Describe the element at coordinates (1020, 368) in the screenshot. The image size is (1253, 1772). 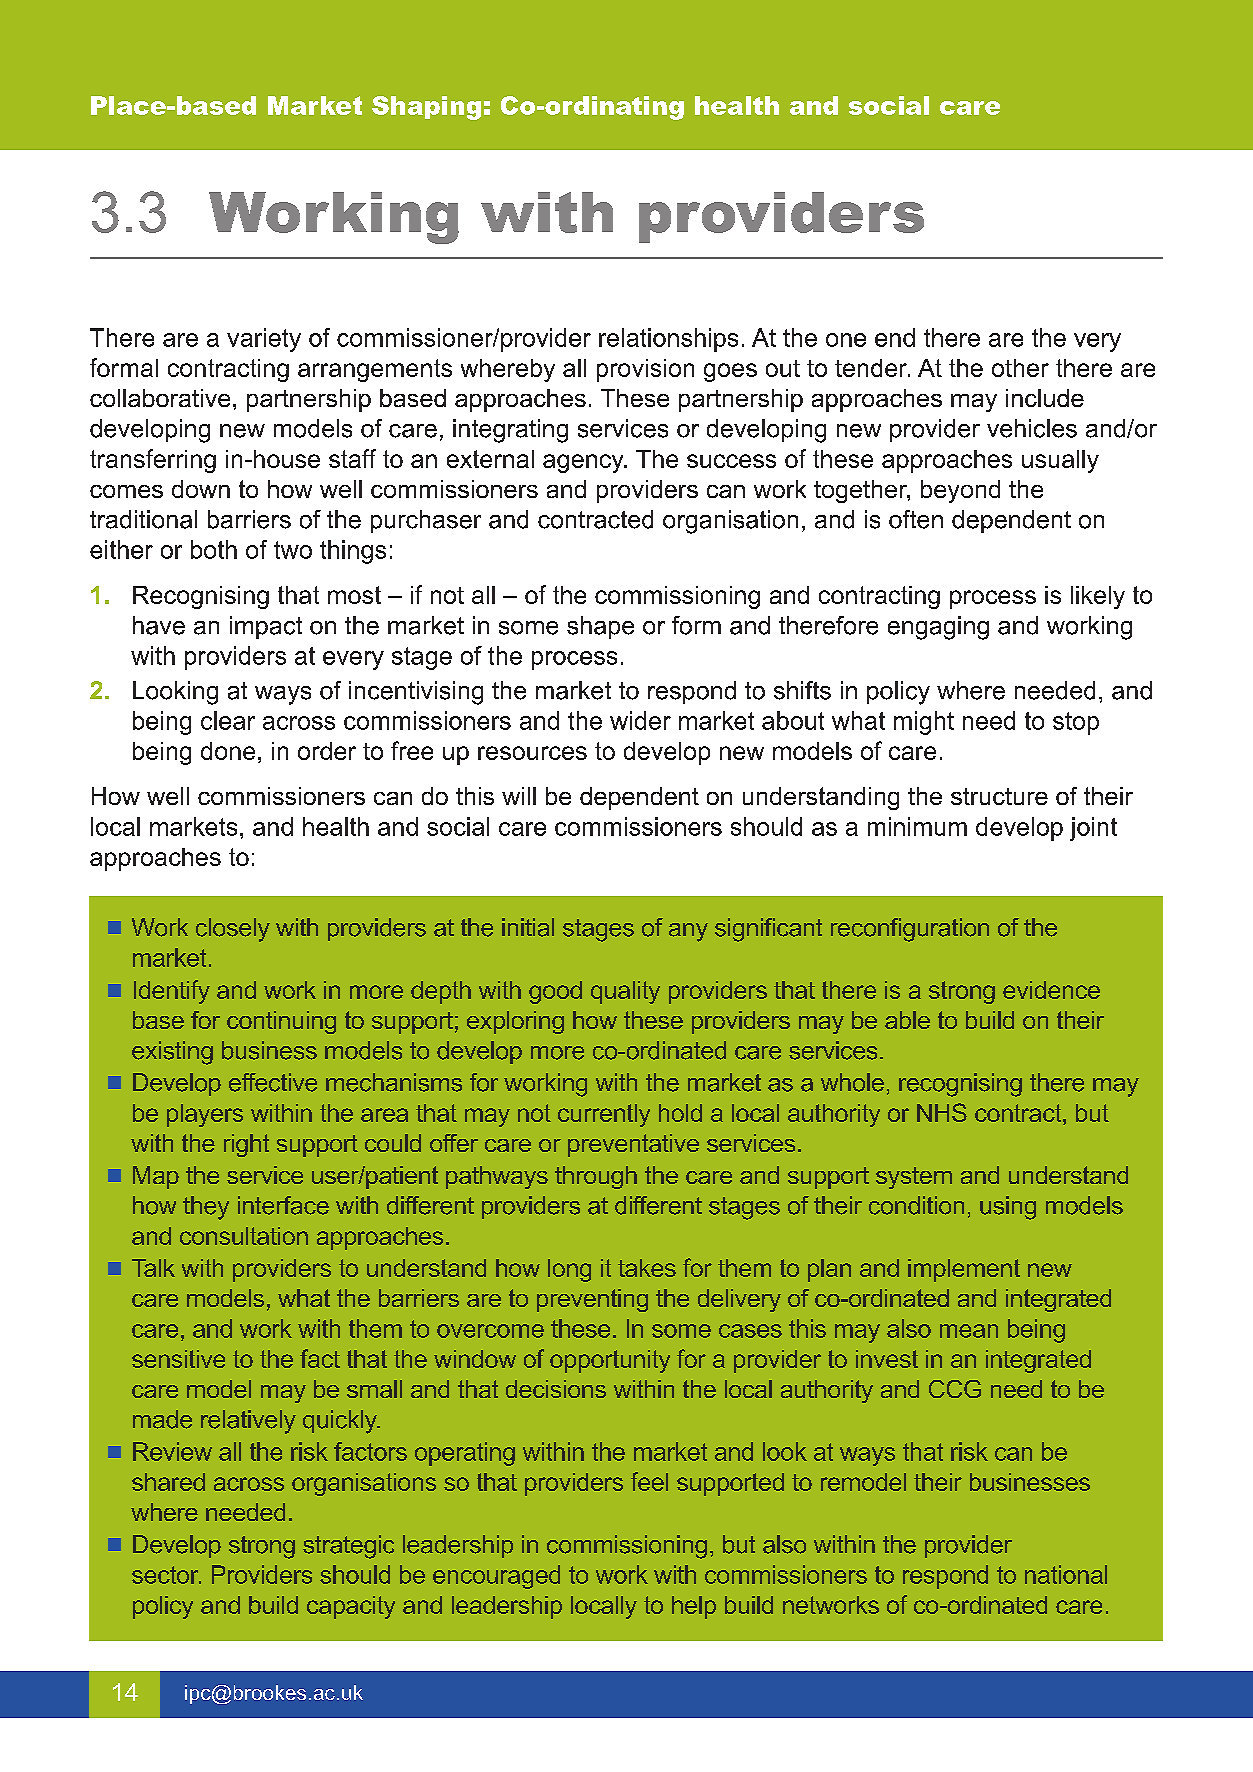
I see `other` at that location.
